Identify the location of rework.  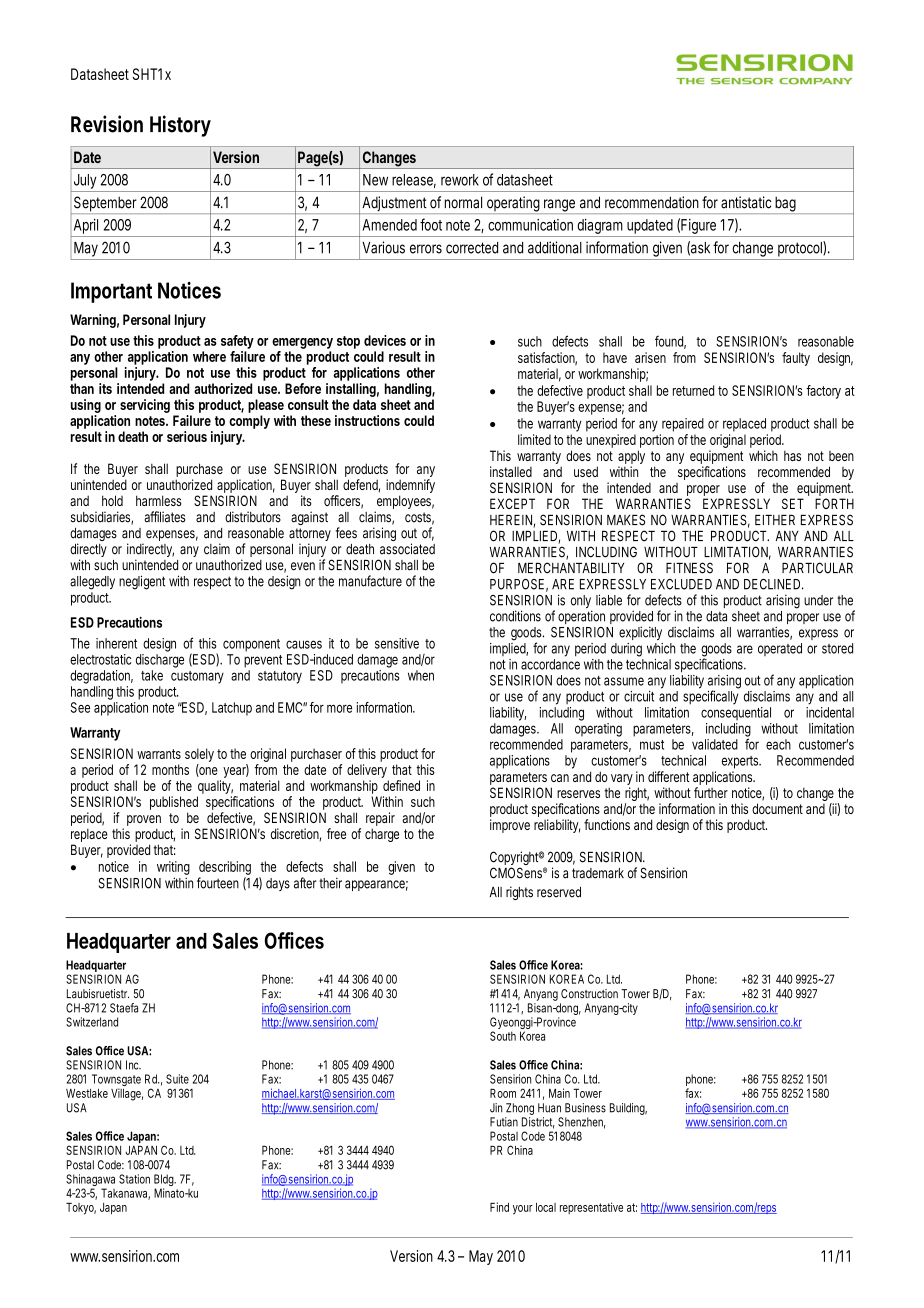
(460, 180).
